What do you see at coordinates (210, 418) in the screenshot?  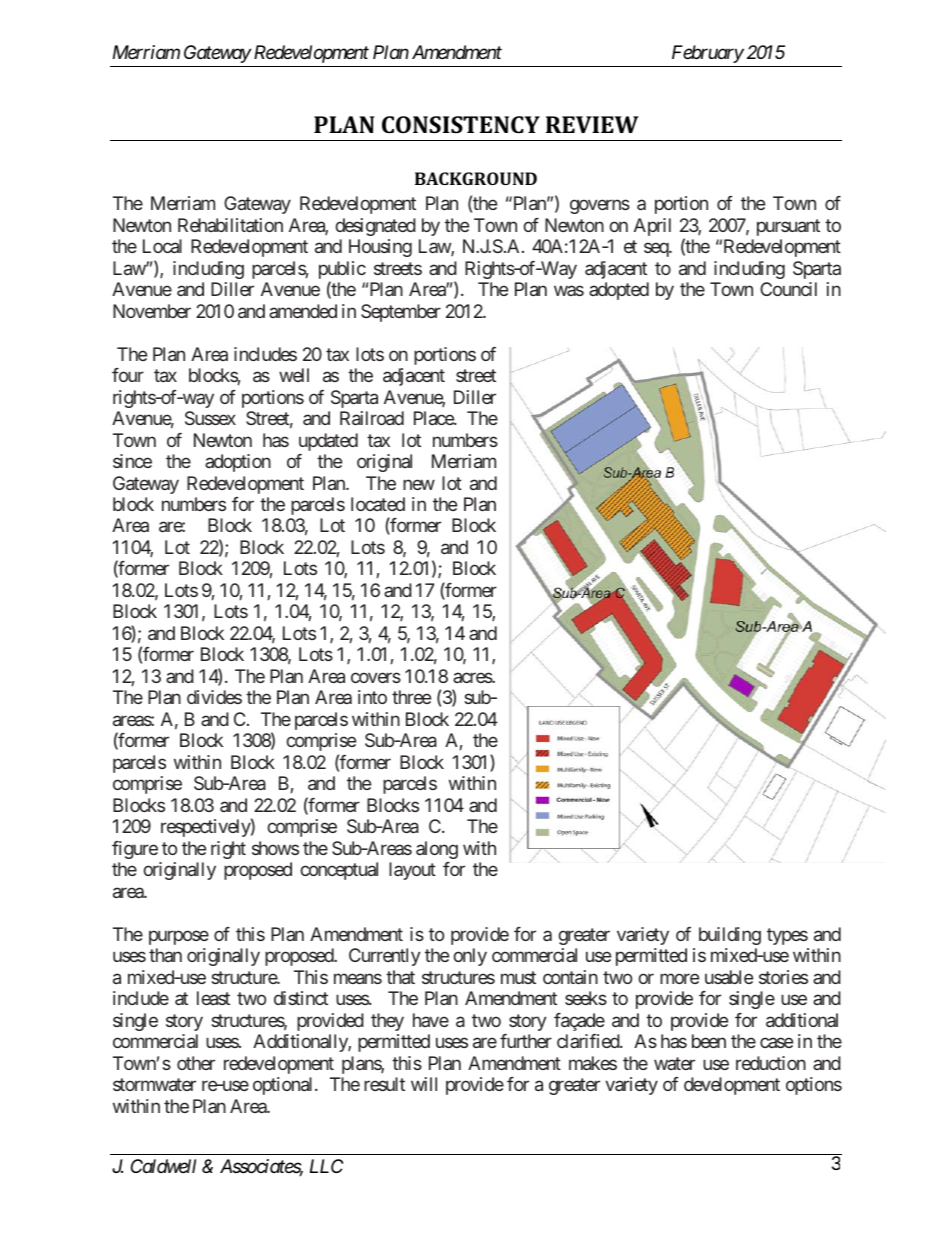 I see `Sussex` at bounding box center [210, 418].
